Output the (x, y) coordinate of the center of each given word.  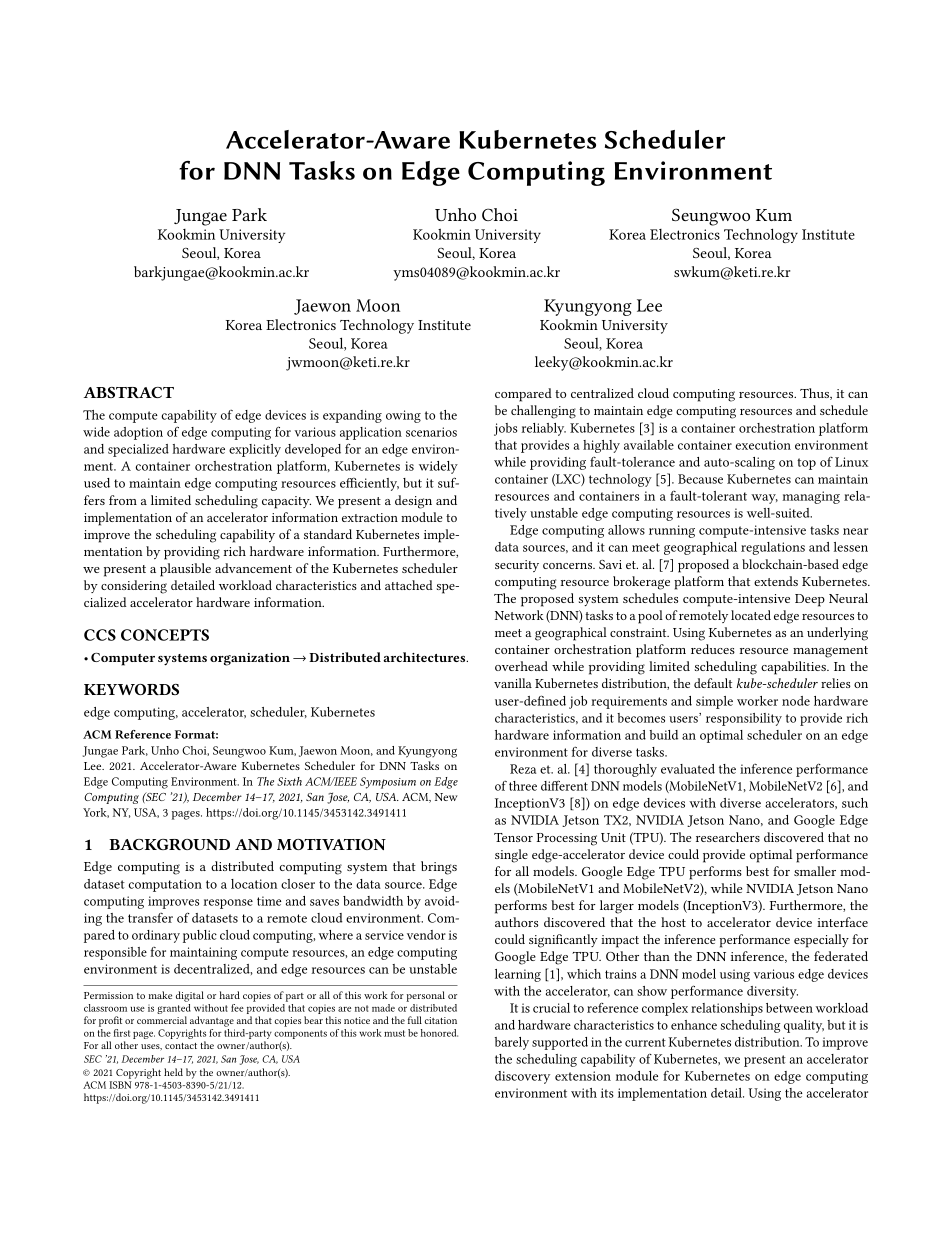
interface (842, 922)
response (228, 904)
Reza (523, 769)
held (173, 1072)
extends (776, 581)
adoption (138, 433)
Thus (815, 394)
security (517, 566)
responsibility (744, 719)
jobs (505, 429)
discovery (522, 1077)
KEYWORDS (131, 689)
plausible (185, 570)
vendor (426, 935)
